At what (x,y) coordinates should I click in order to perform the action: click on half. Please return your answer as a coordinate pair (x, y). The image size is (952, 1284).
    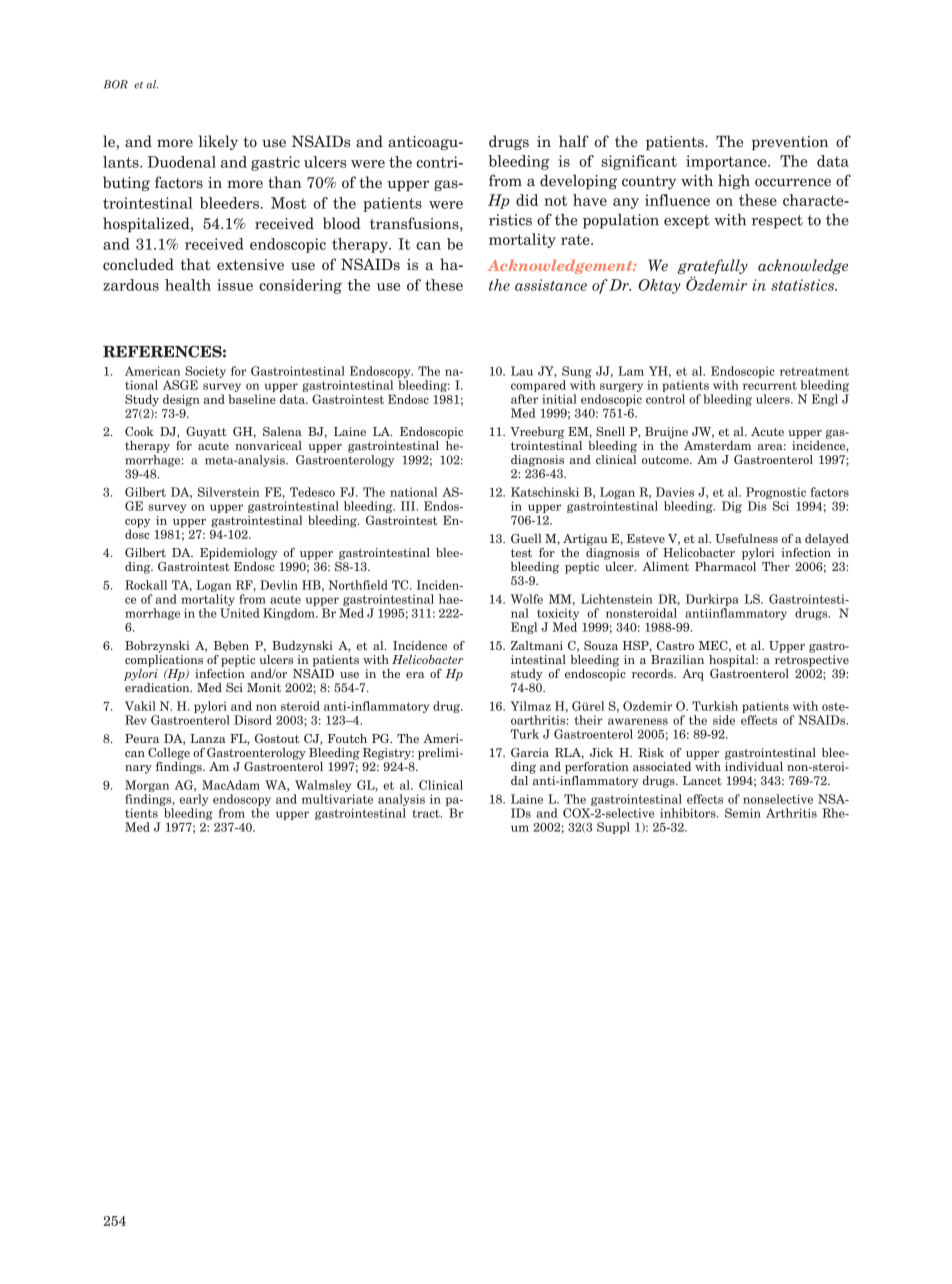
    Looking at the image, I should click on (574, 141).
